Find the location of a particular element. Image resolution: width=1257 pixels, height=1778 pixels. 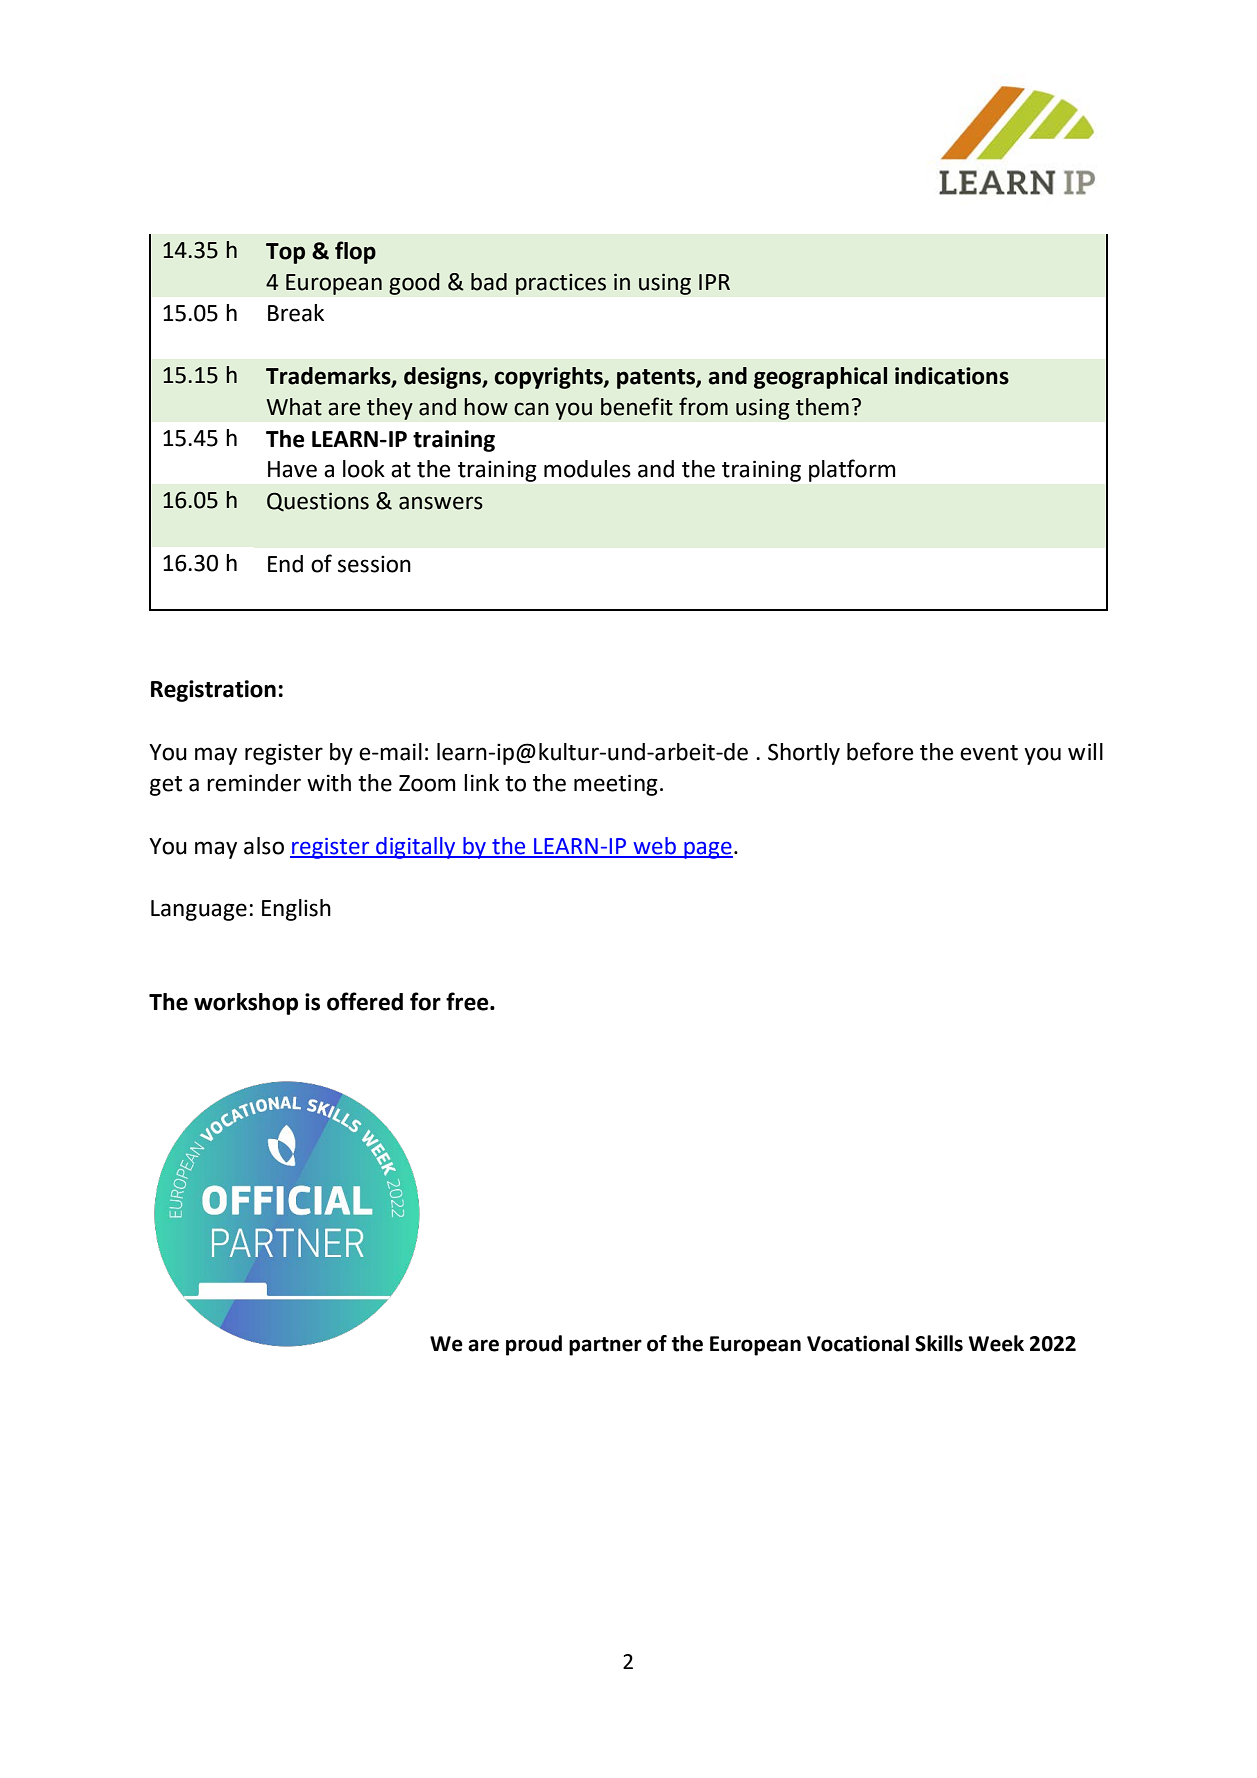

practices is located at coordinates (561, 284).
